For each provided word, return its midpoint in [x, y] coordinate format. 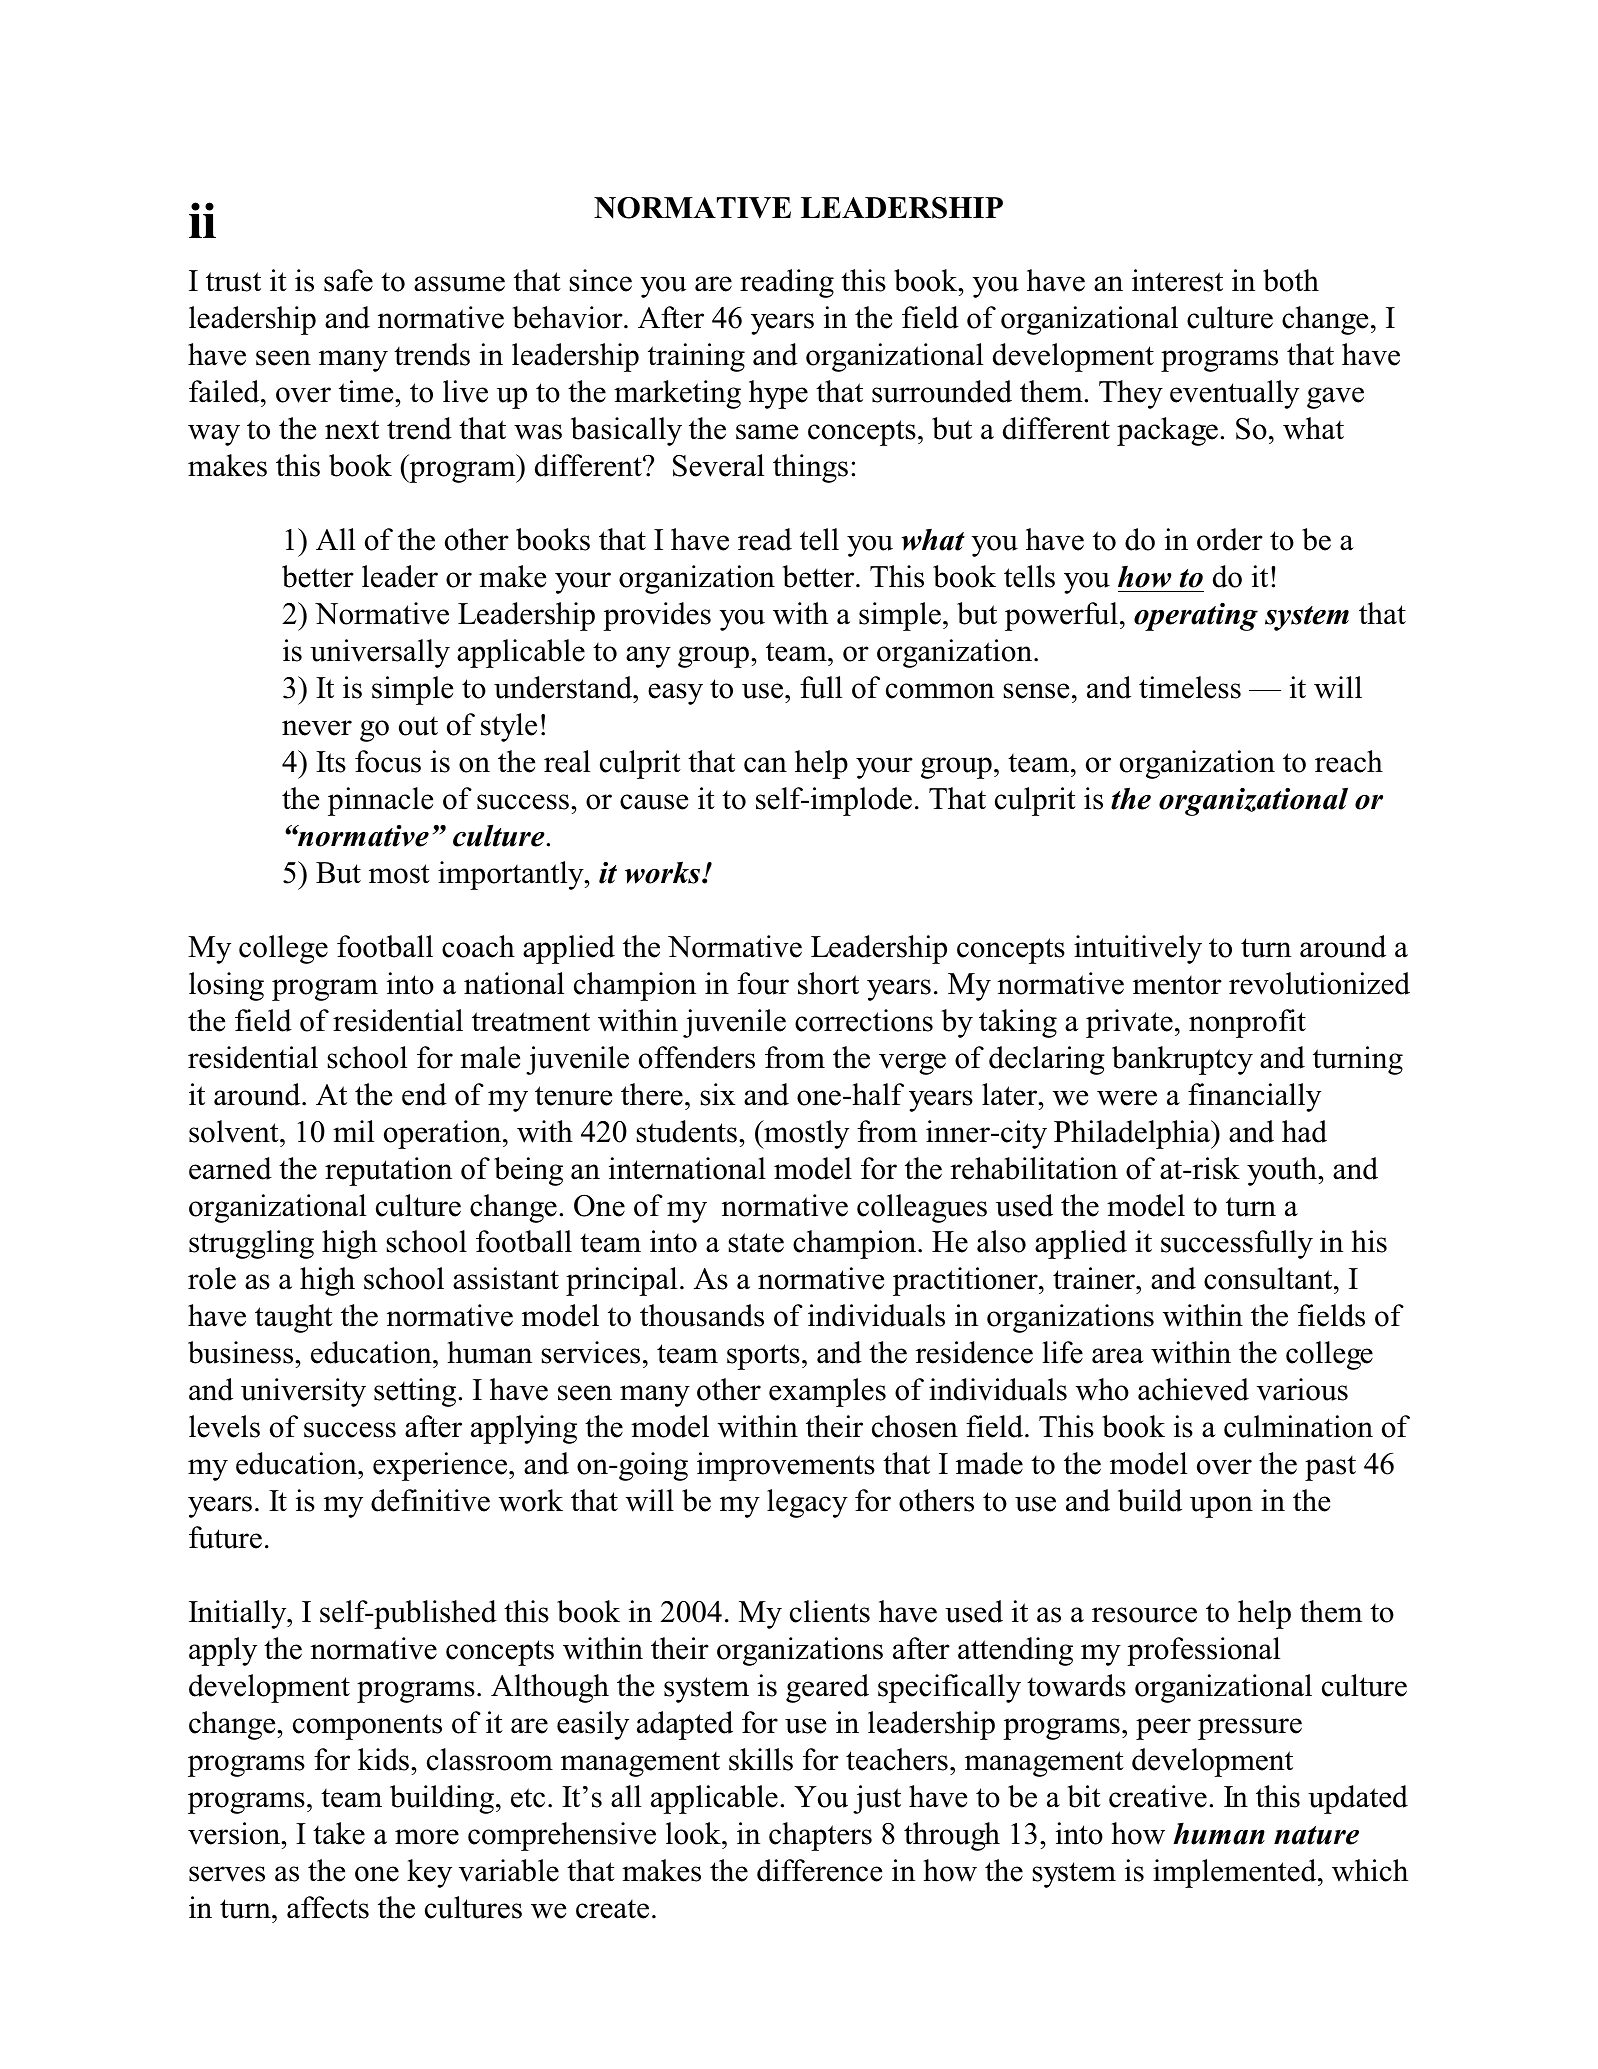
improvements [786, 1466]
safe [348, 280]
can [765, 765]
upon [1221, 1507]
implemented [1236, 1873]
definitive [430, 1500]
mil [353, 1131]
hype [778, 394]
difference [819, 1870]
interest [1177, 280]
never [317, 728]
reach [1349, 761]
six [718, 1094]
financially [1254, 1097]
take [339, 1833]
